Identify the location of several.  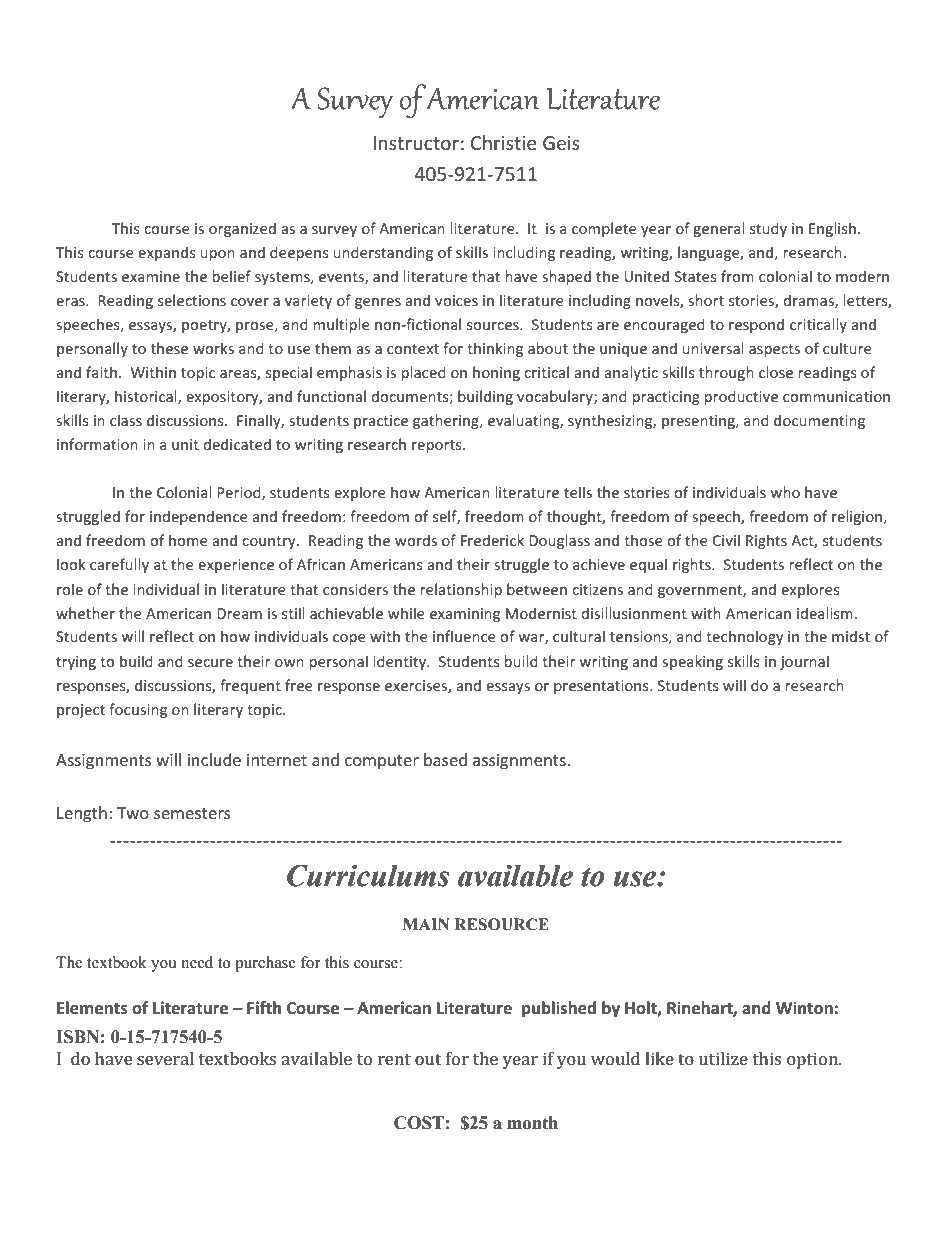
(165, 1058).
